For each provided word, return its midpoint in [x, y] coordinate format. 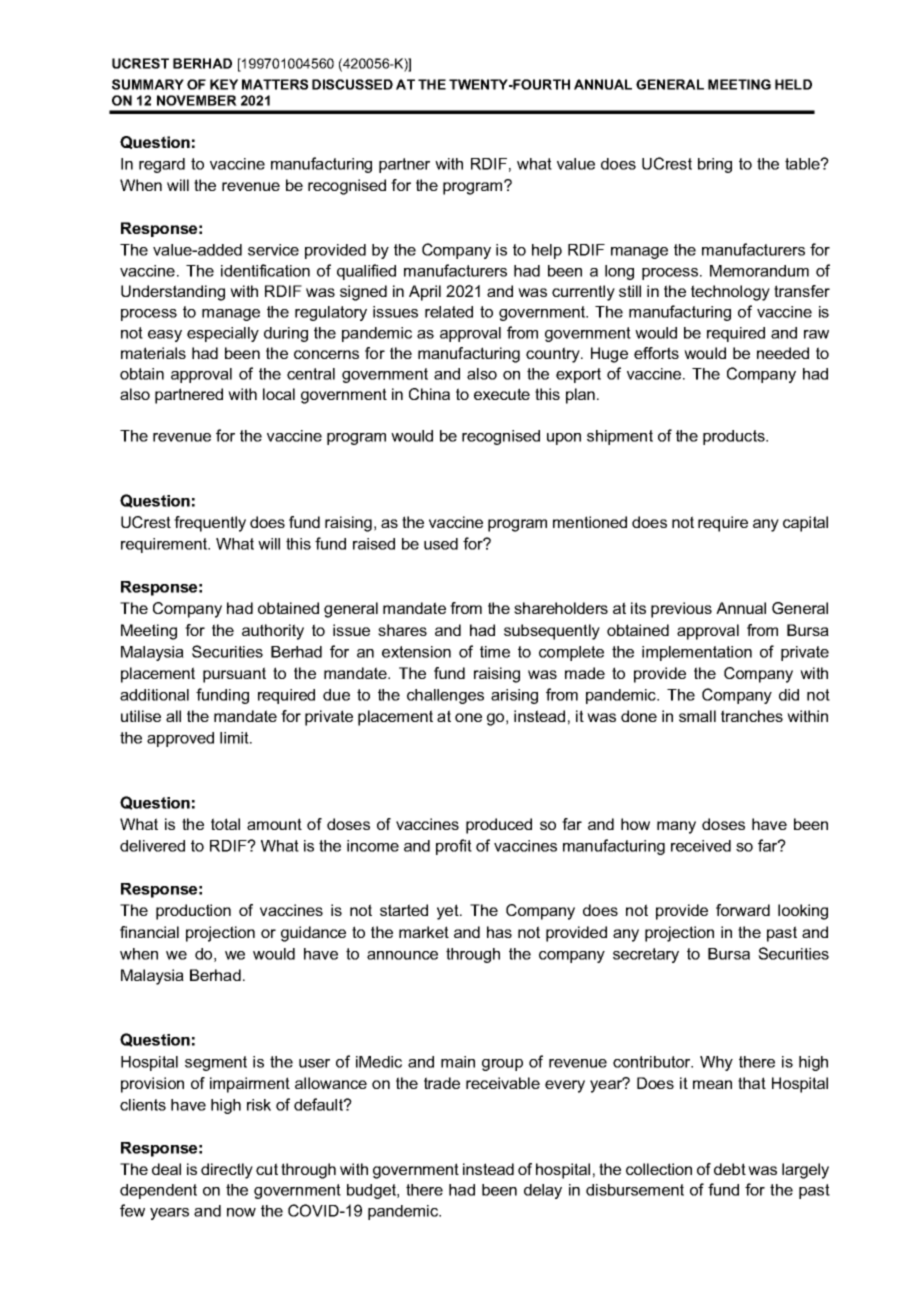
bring [715, 165]
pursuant [234, 675]
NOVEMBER [197, 100]
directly [227, 1171]
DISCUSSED [352, 84]
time [495, 652]
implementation [697, 653]
